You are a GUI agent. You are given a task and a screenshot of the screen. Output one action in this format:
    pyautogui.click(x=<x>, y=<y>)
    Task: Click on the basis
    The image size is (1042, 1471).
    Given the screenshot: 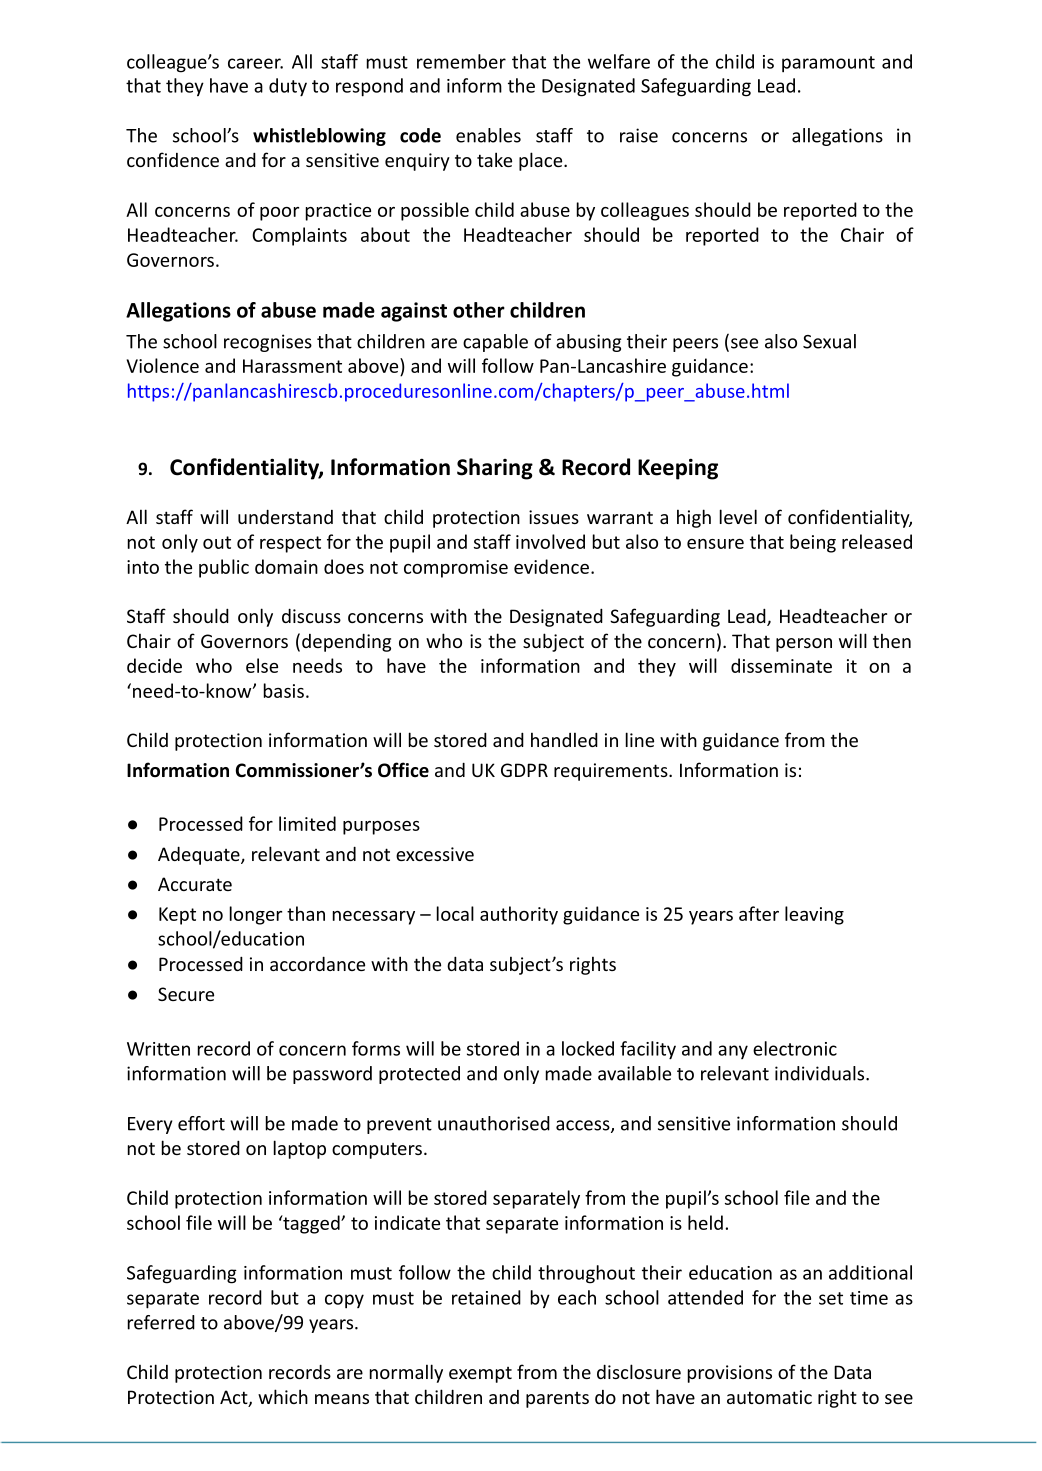 What is the action you would take?
    pyautogui.click(x=284, y=690)
